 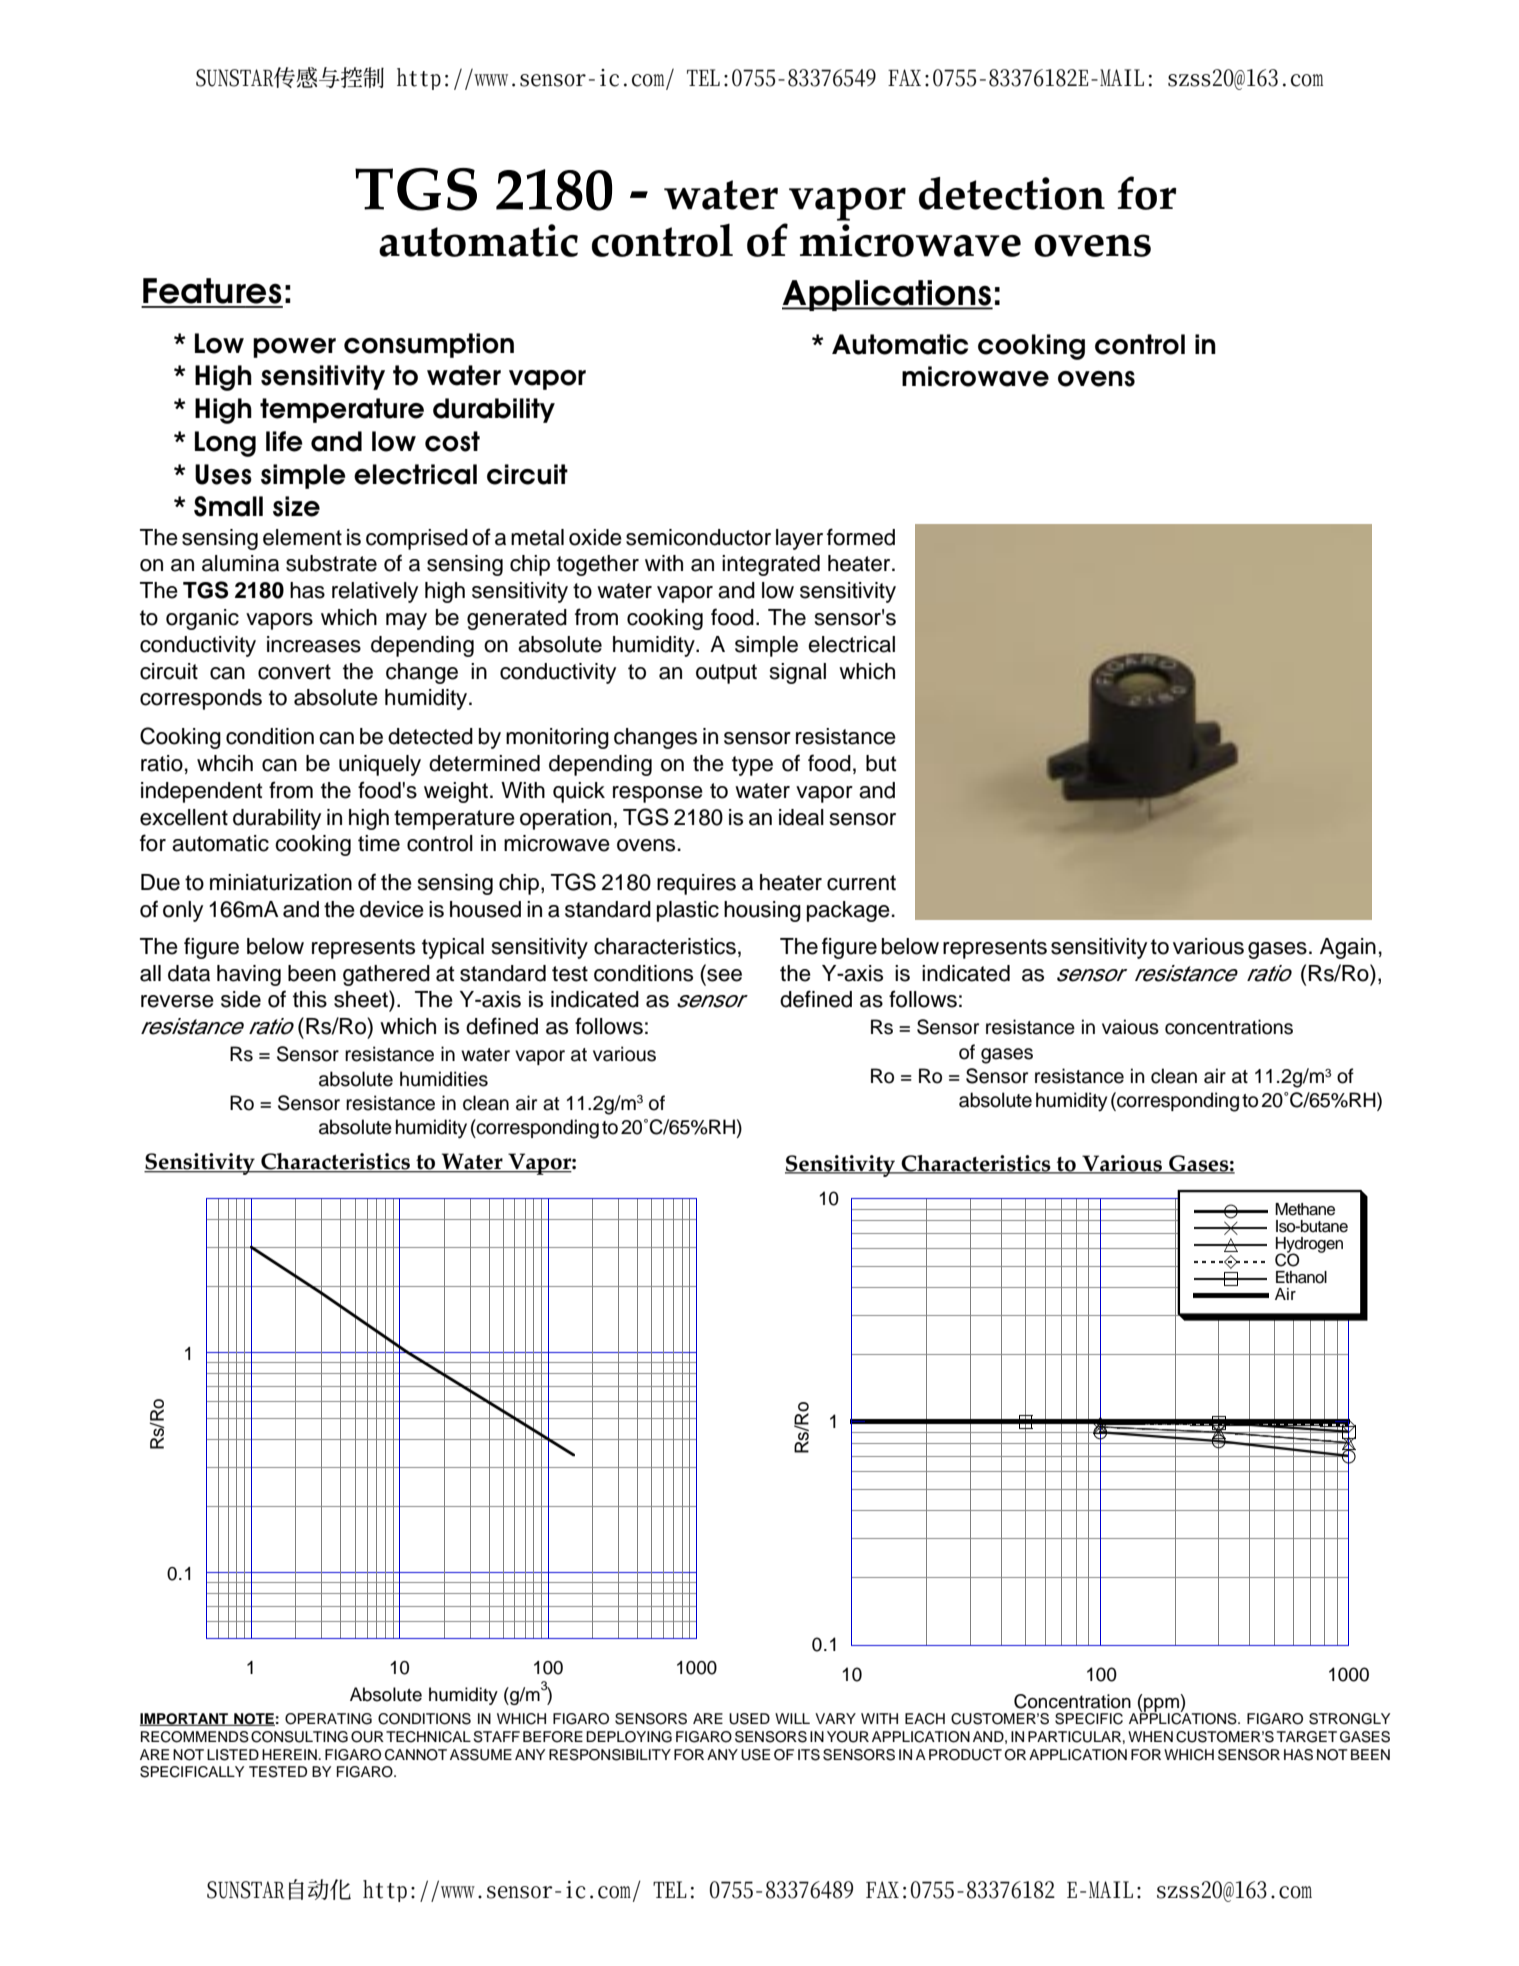 What do you see at coordinates (1348, 948) in the page?
I see `Again` at bounding box center [1348, 948].
